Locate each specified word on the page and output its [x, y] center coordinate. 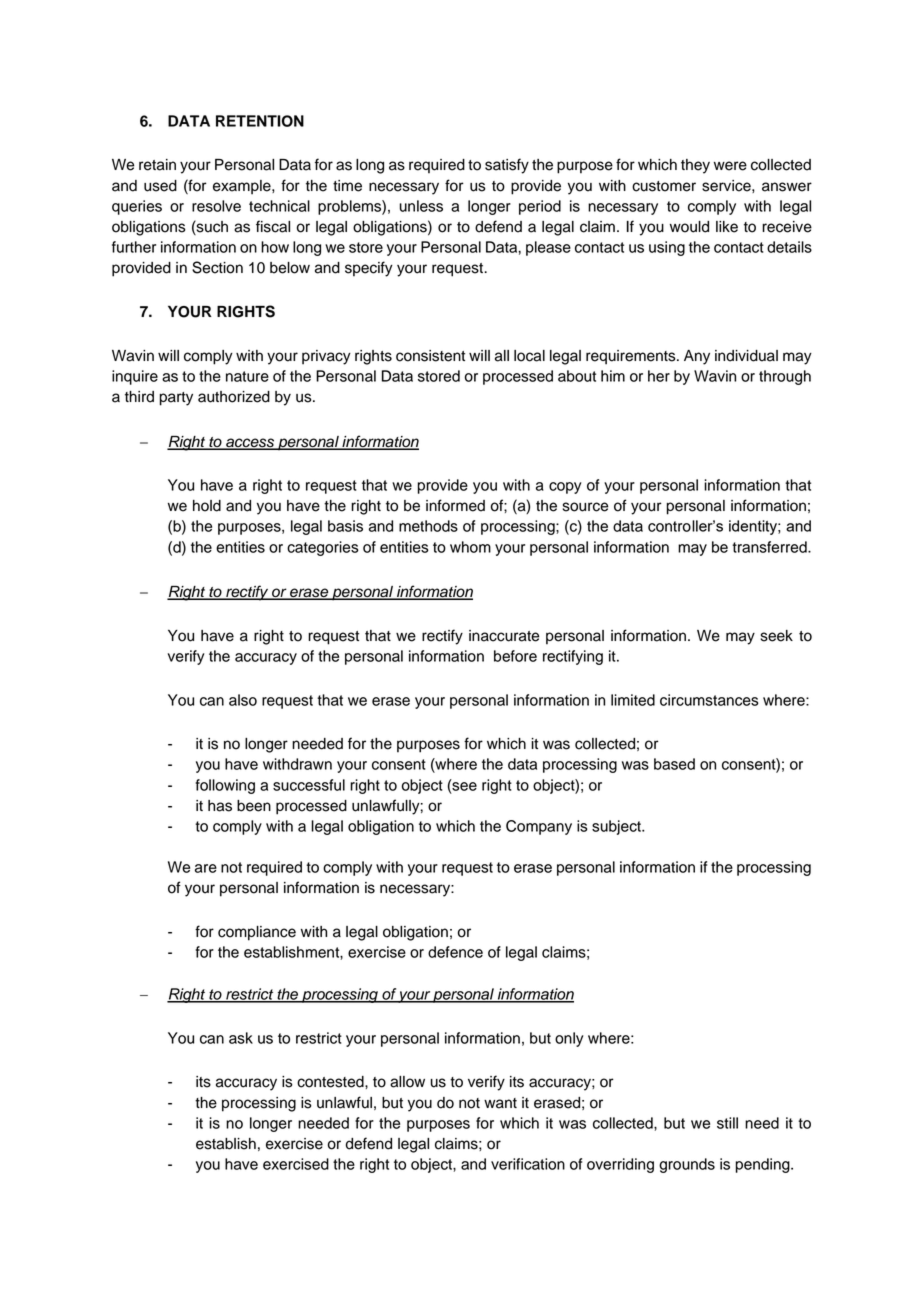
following [225, 786]
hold [207, 506]
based [674, 764]
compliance [257, 933]
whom [470, 547]
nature [247, 376]
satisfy [507, 166]
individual [746, 356]
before [515, 656]
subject [617, 827]
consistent [430, 356]
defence [455, 952]
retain [157, 165]
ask [241, 1038]
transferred [770, 547]
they [695, 166]
